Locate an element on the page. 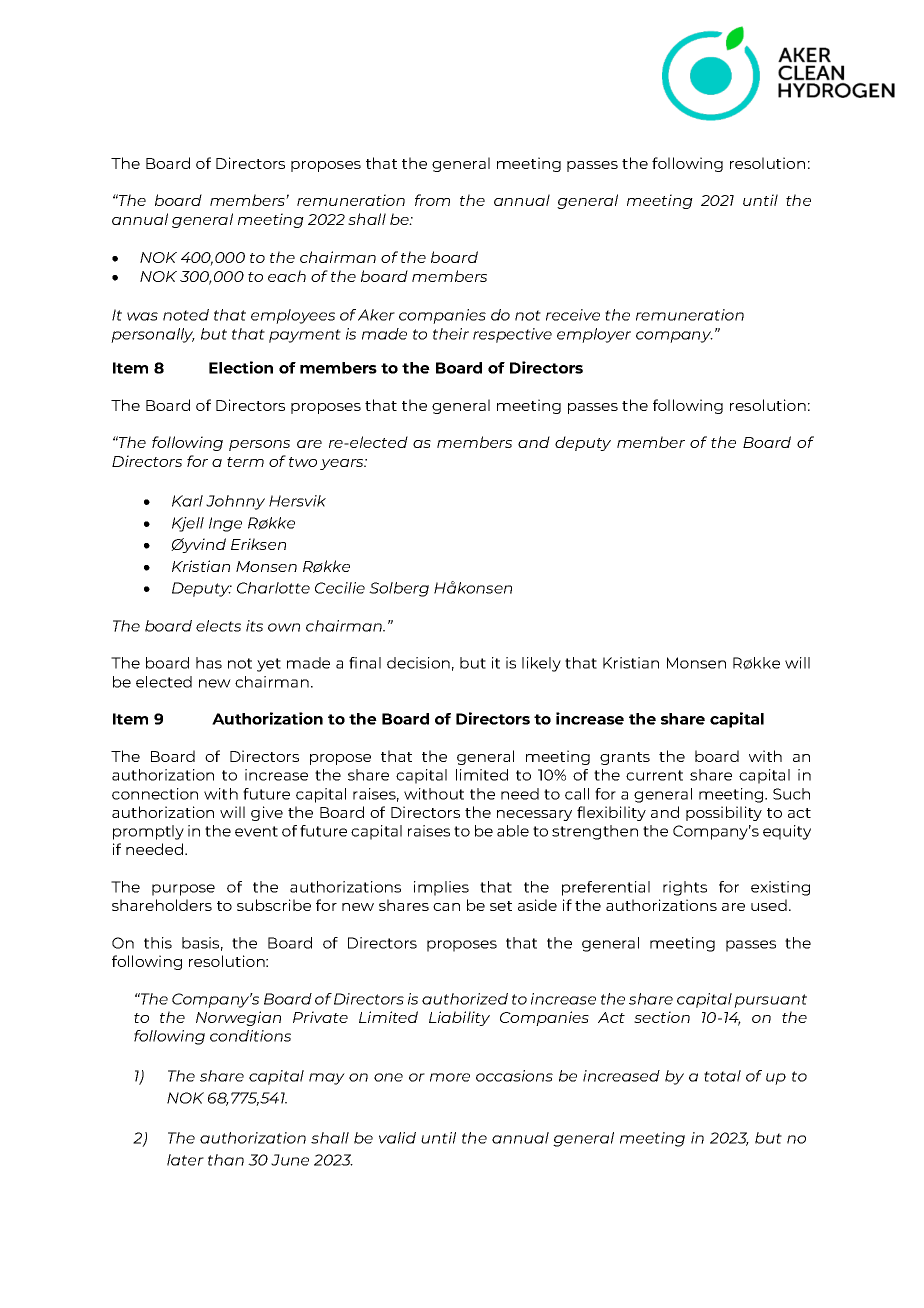  receive is located at coordinates (573, 315).
